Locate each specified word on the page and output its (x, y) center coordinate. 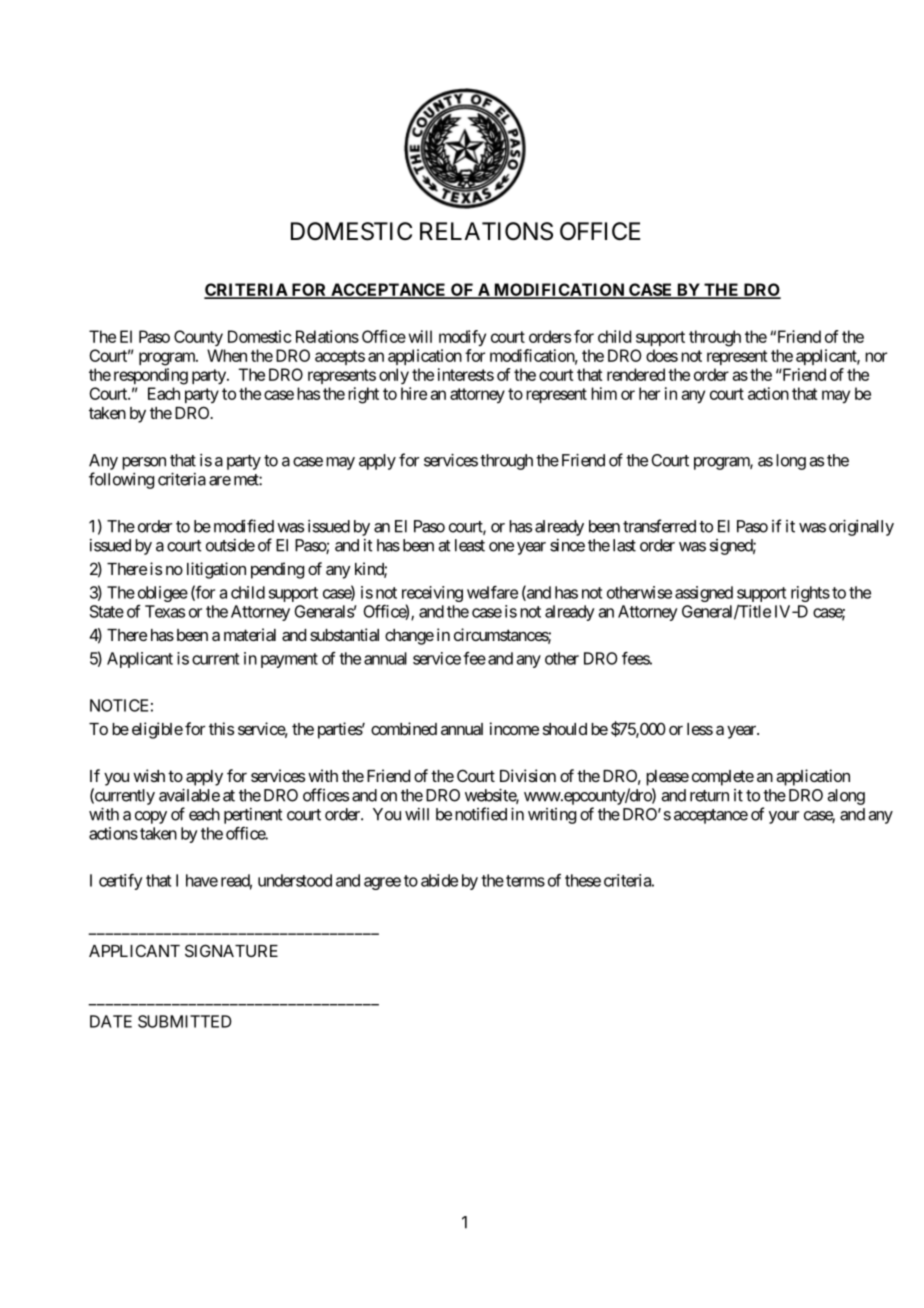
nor (876, 357)
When (227, 355)
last (624, 545)
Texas (165, 611)
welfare (492, 592)
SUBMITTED (185, 1021)
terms (525, 881)
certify (121, 882)
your (784, 817)
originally (861, 527)
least (470, 545)
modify (462, 338)
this (221, 728)
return (709, 796)
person (144, 463)
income (514, 728)
